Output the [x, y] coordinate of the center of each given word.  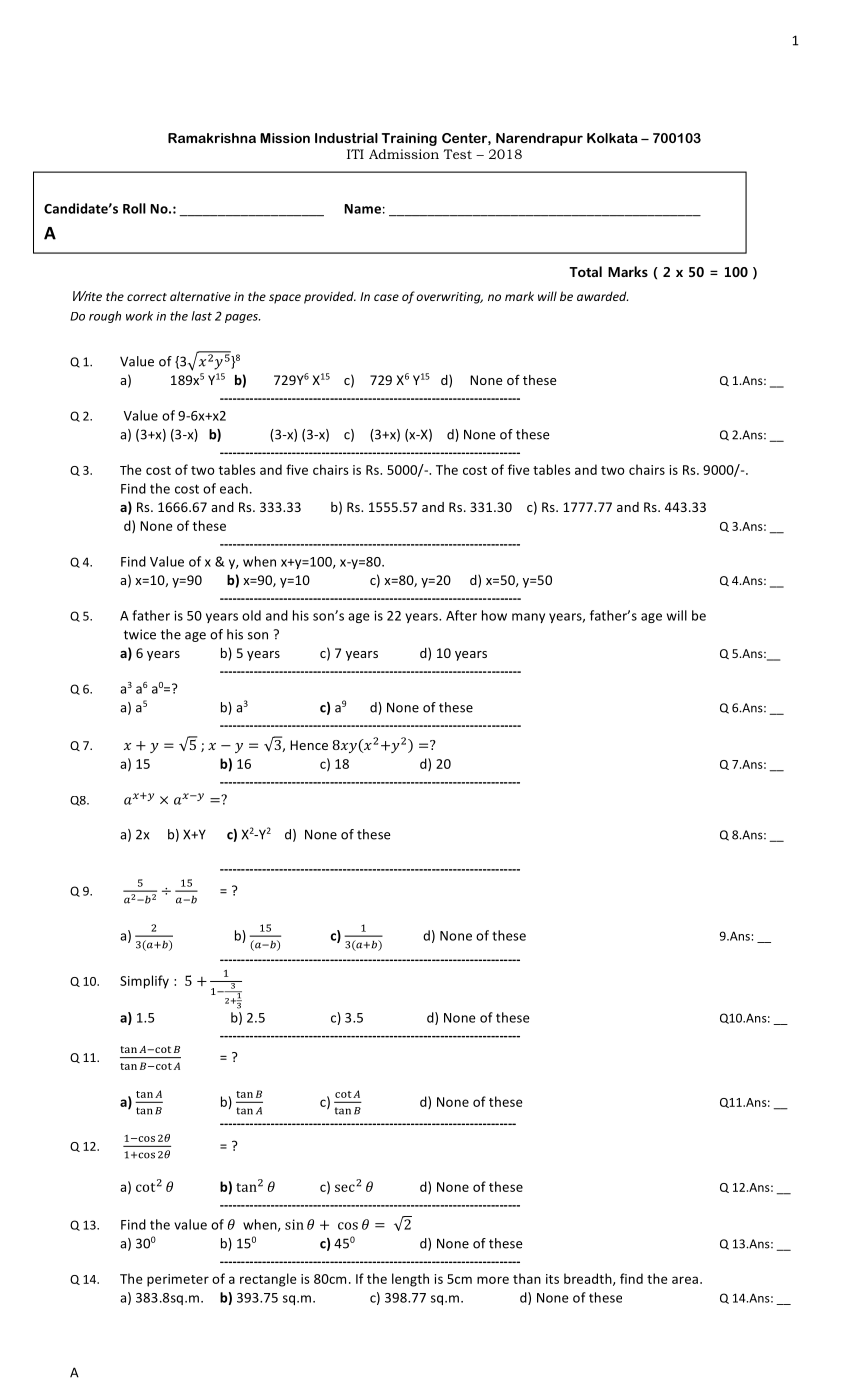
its [552, 1279]
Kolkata [612, 138]
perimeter [178, 1280]
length [410, 1280]
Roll [134, 208]
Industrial [346, 138]
